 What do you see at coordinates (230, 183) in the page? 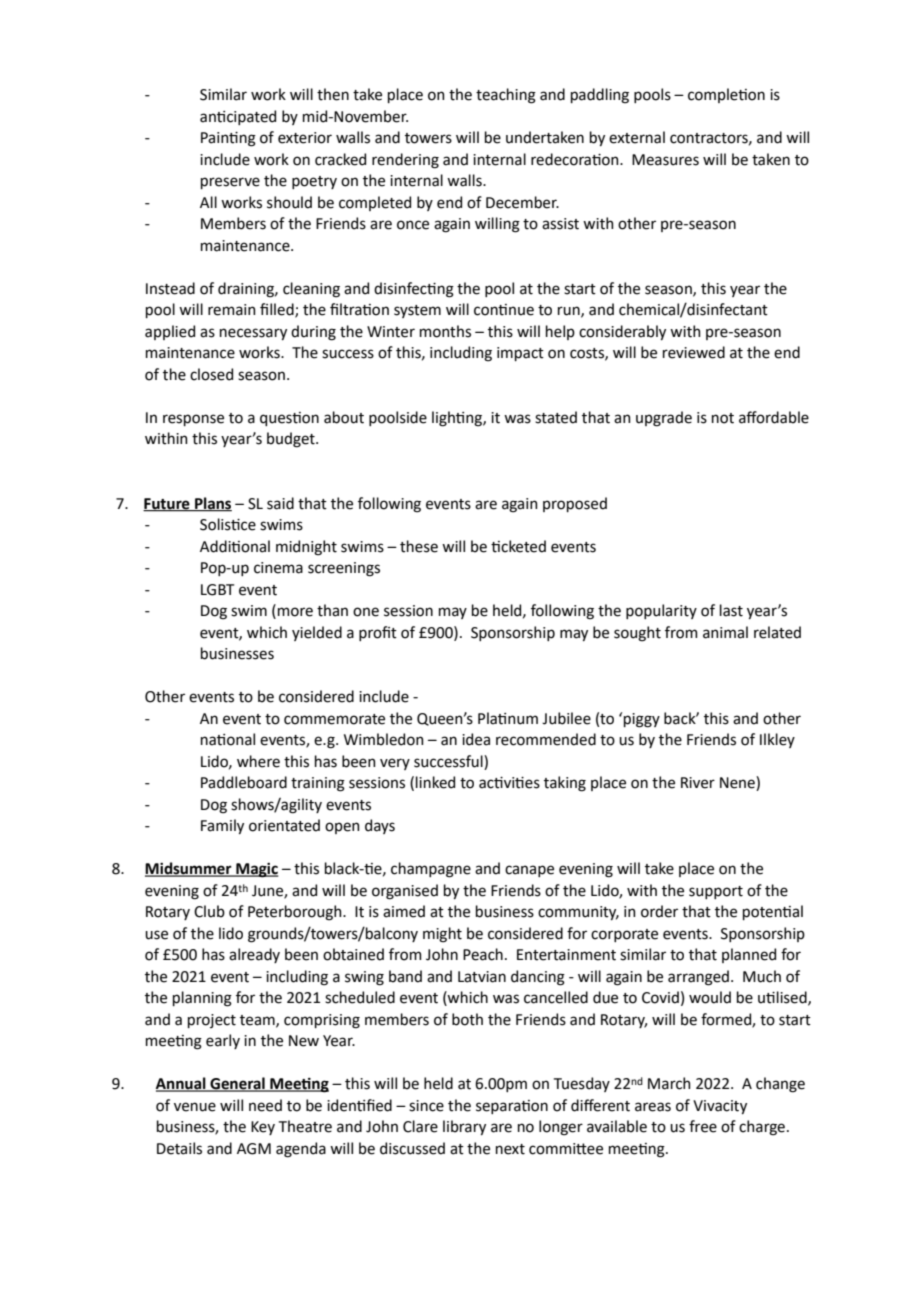
I see `preserve` at bounding box center [230, 183].
